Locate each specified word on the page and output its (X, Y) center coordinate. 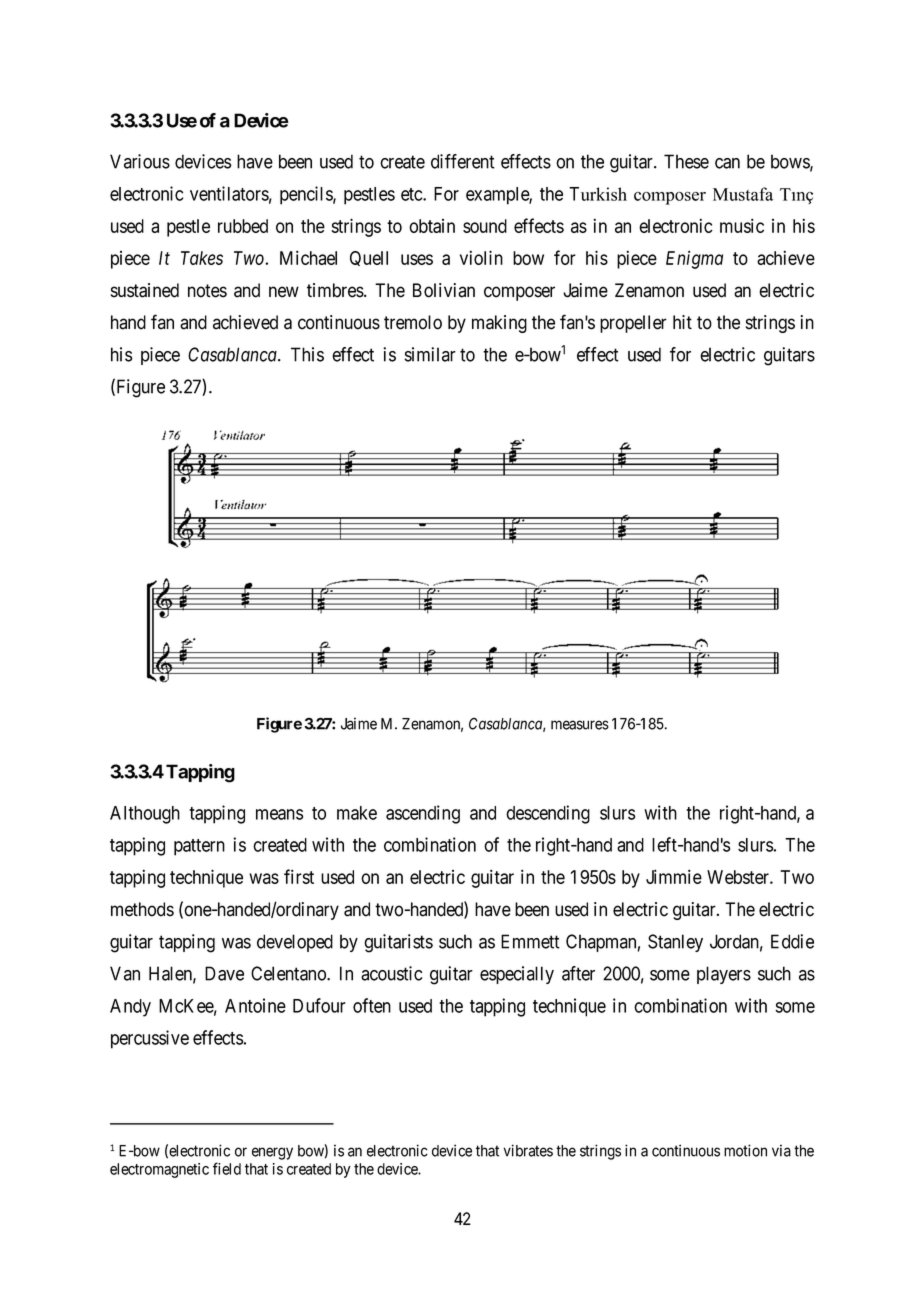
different (463, 161)
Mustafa (743, 194)
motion (745, 1150)
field (227, 1168)
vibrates (528, 1150)
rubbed (243, 226)
